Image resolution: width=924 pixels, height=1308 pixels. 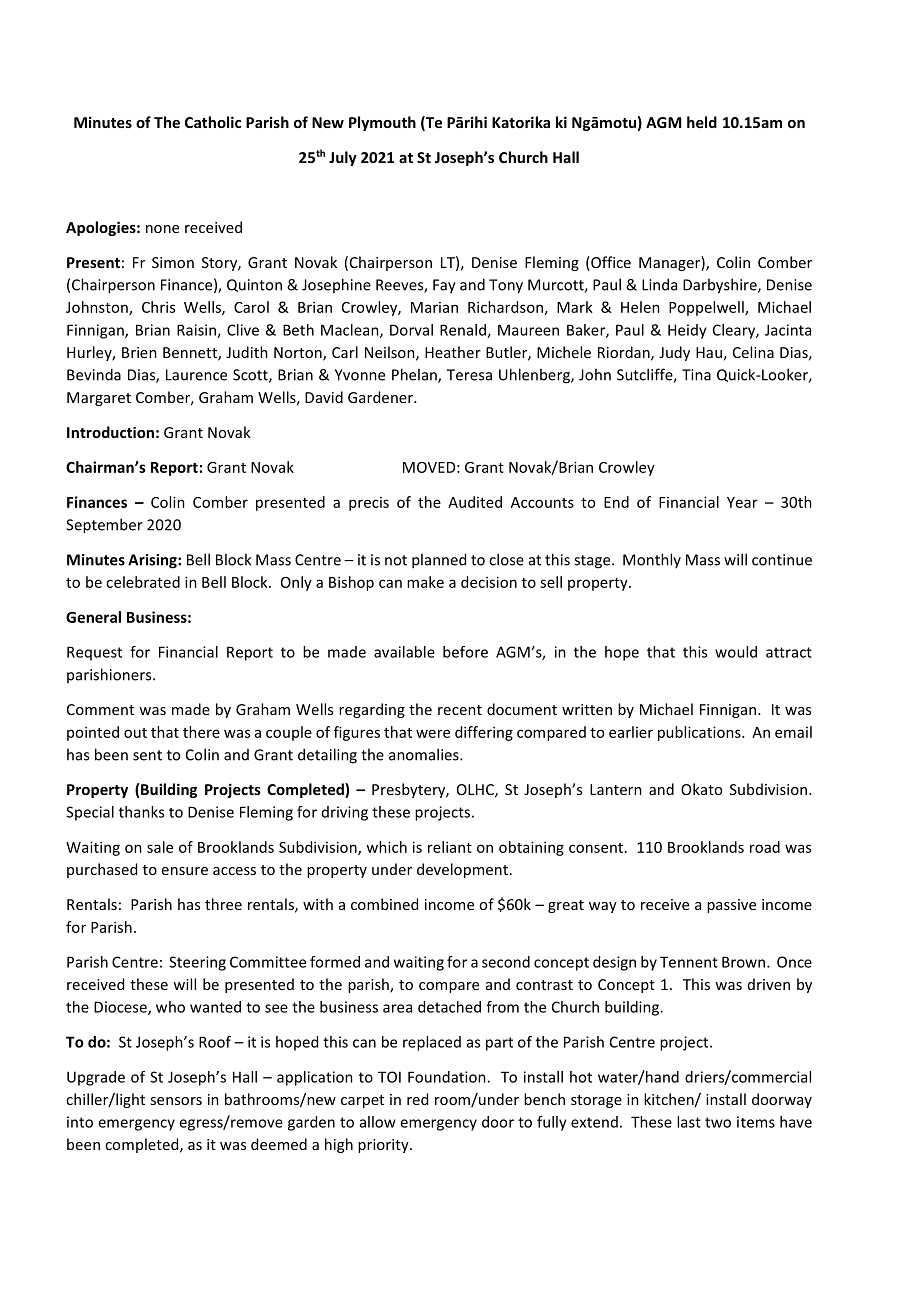 What do you see at coordinates (718, 1122) in the page?
I see `two` at bounding box center [718, 1122].
